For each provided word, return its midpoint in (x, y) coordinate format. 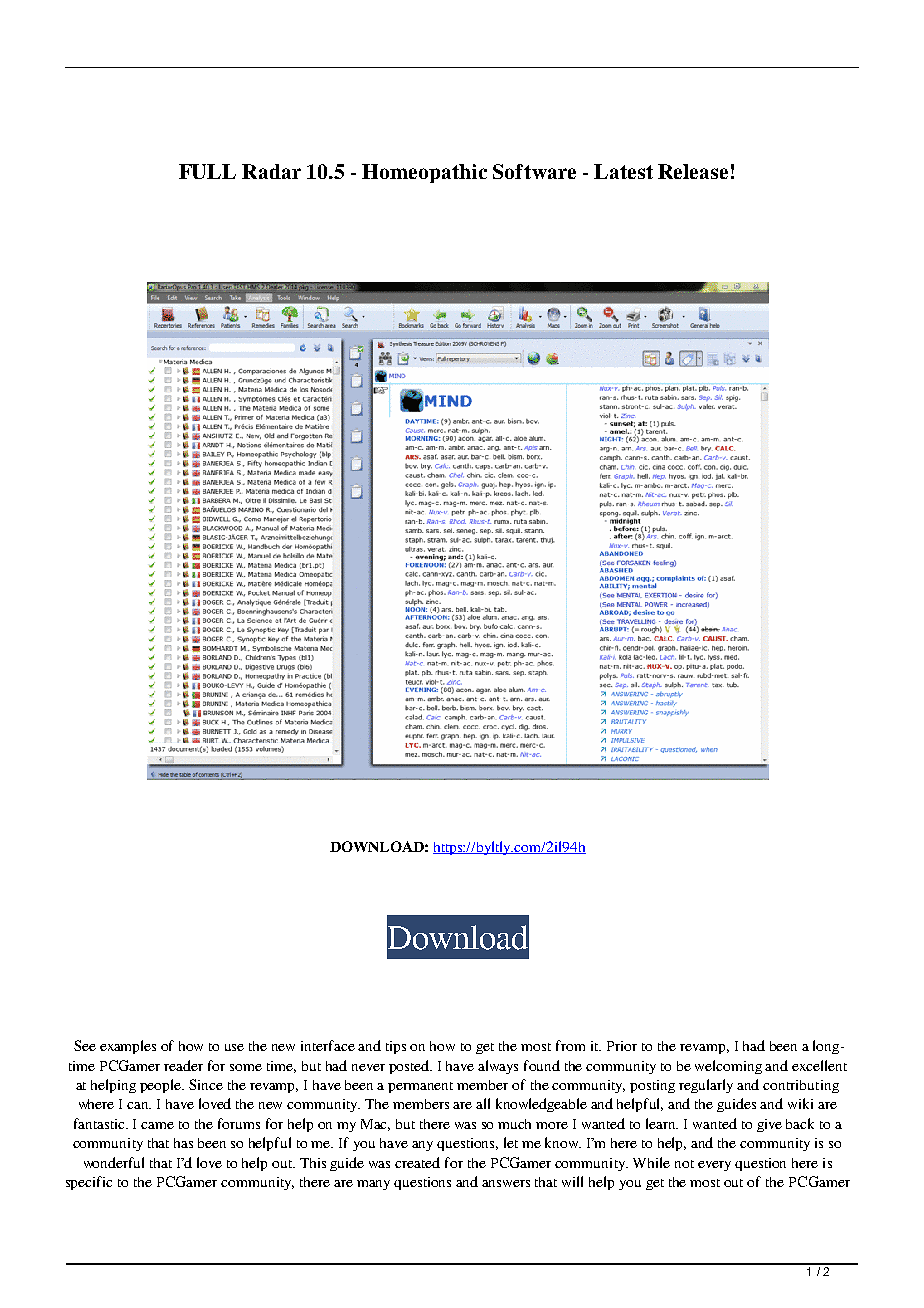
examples (128, 1047)
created (417, 1162)
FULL (207, 171)
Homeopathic (424, 173)
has (183, 1143)
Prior (622, 1046)
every (714, 1166)
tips (396, 1047)
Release (693, 171)
